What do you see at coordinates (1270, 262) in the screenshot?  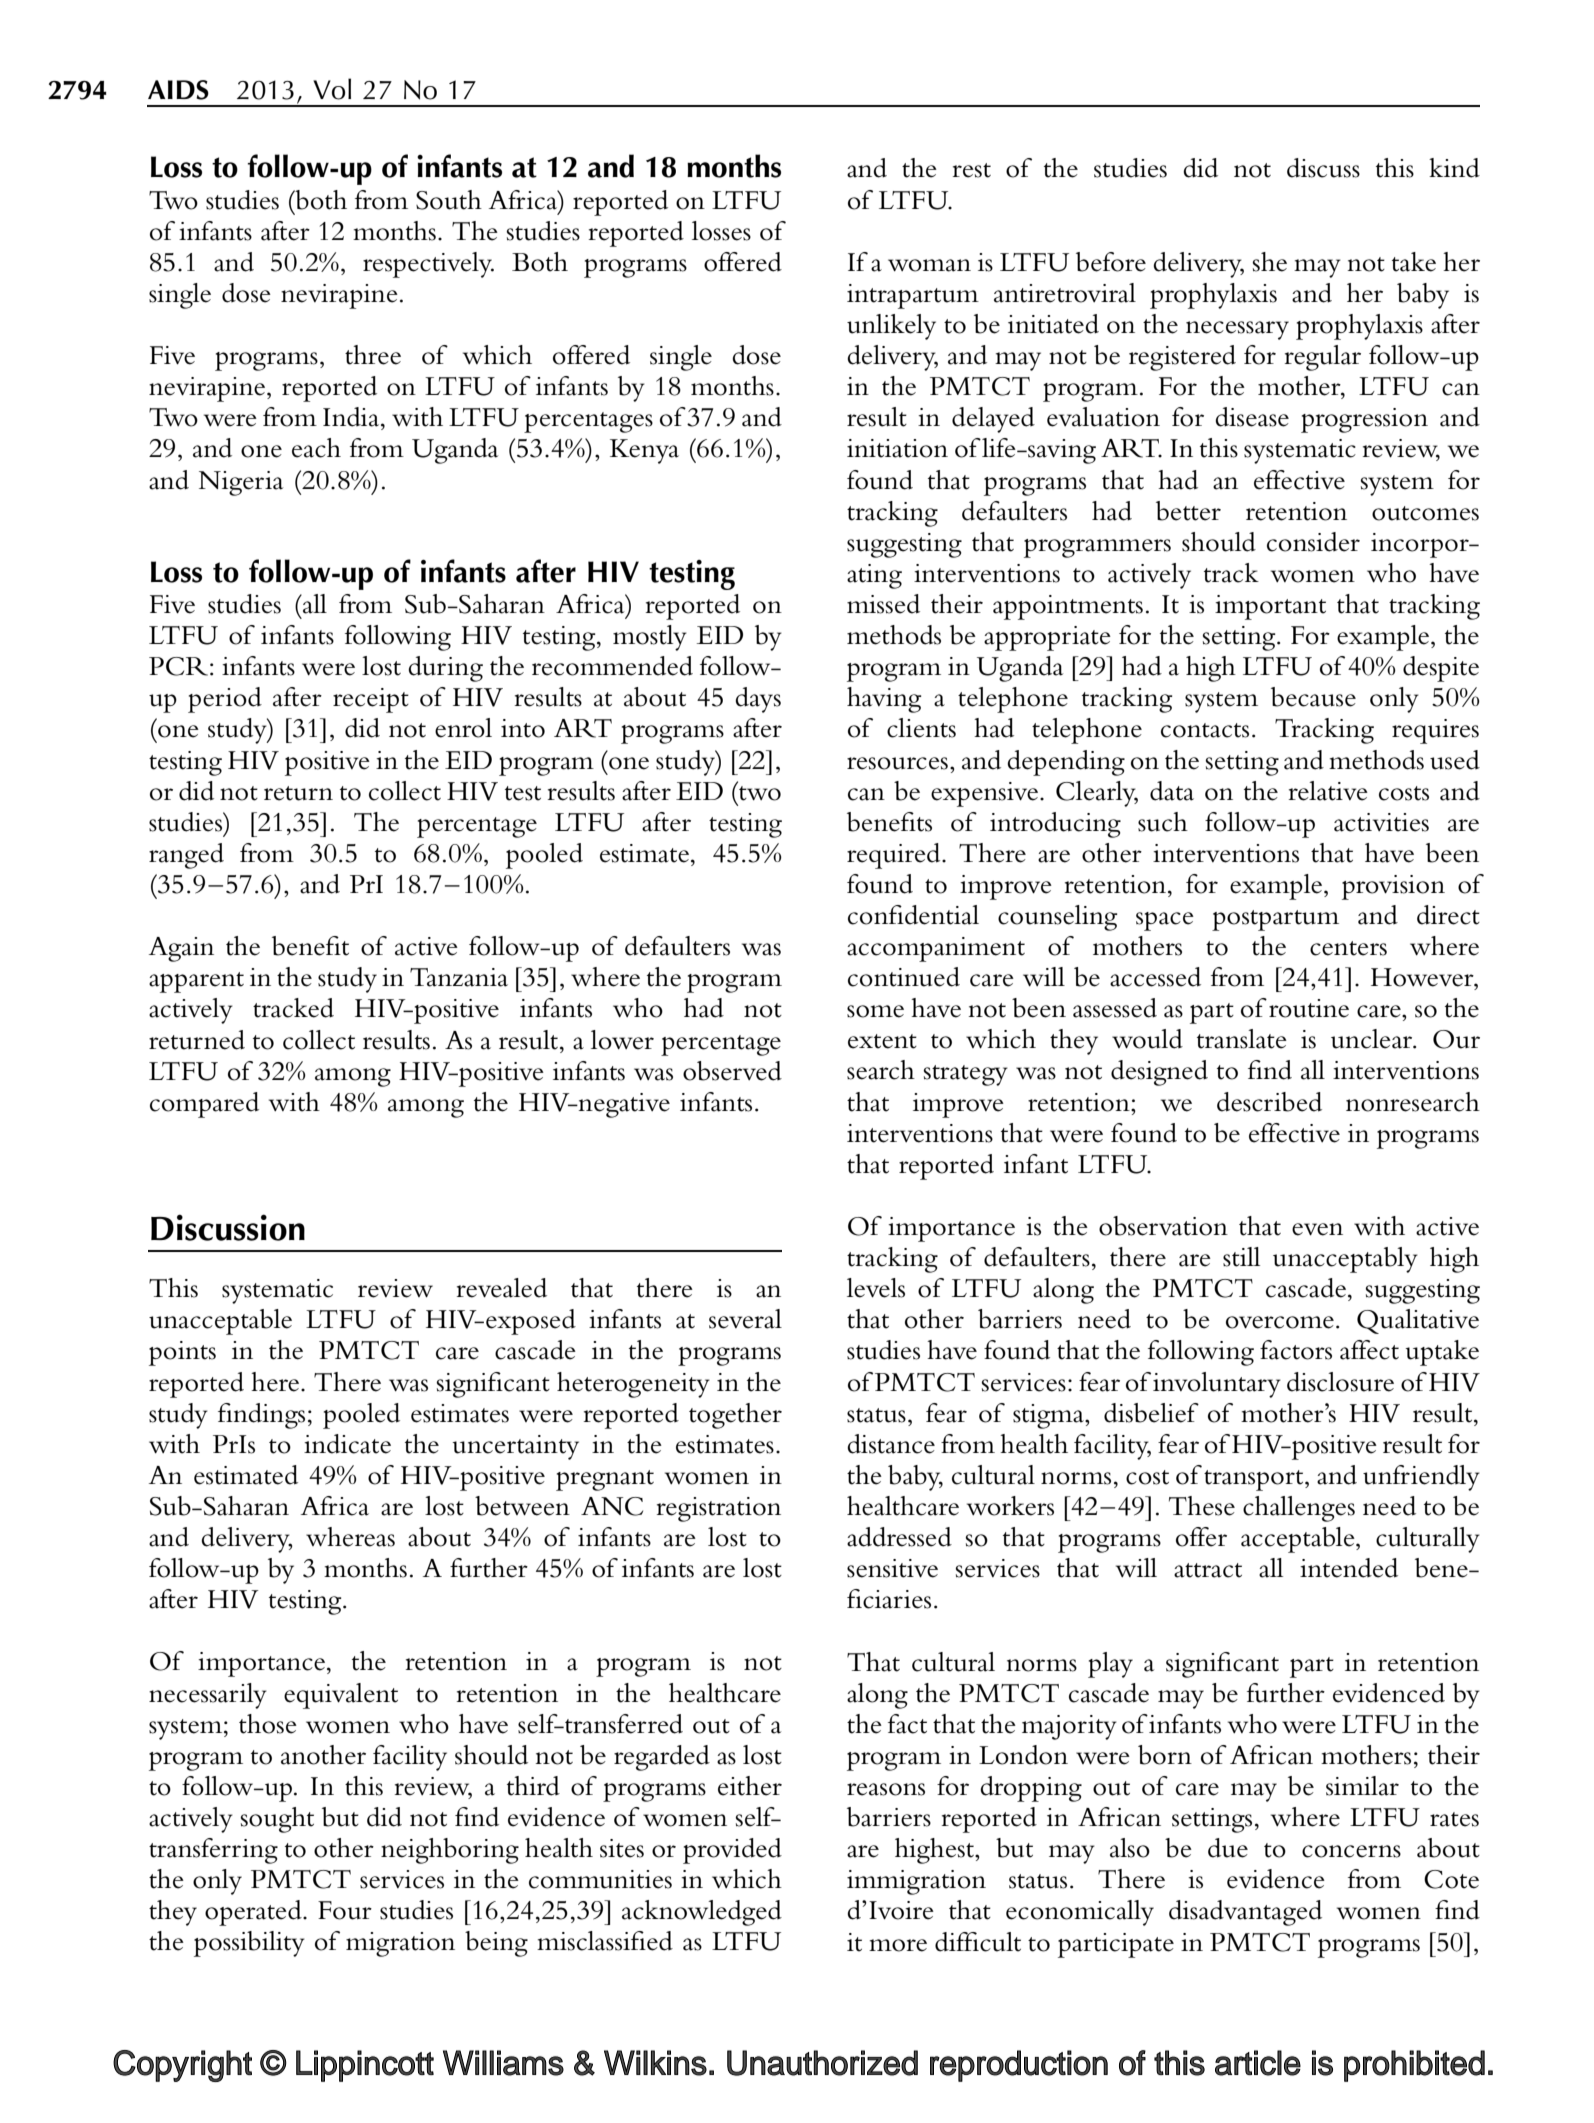 I see `she` at bounding box center [1270, 262].
